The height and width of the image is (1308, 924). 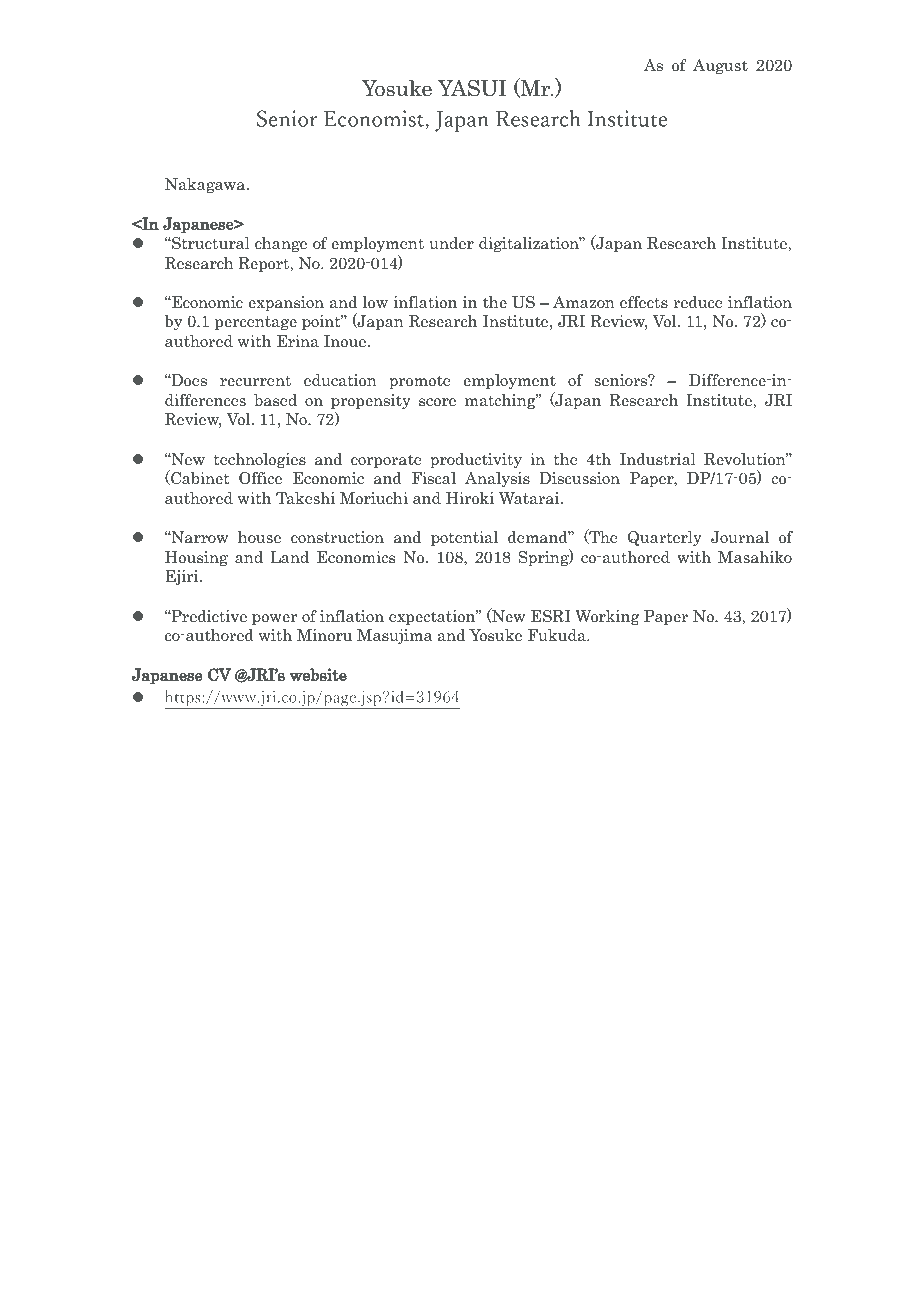 I want to click on Economist, so click(x=375, y=119).
